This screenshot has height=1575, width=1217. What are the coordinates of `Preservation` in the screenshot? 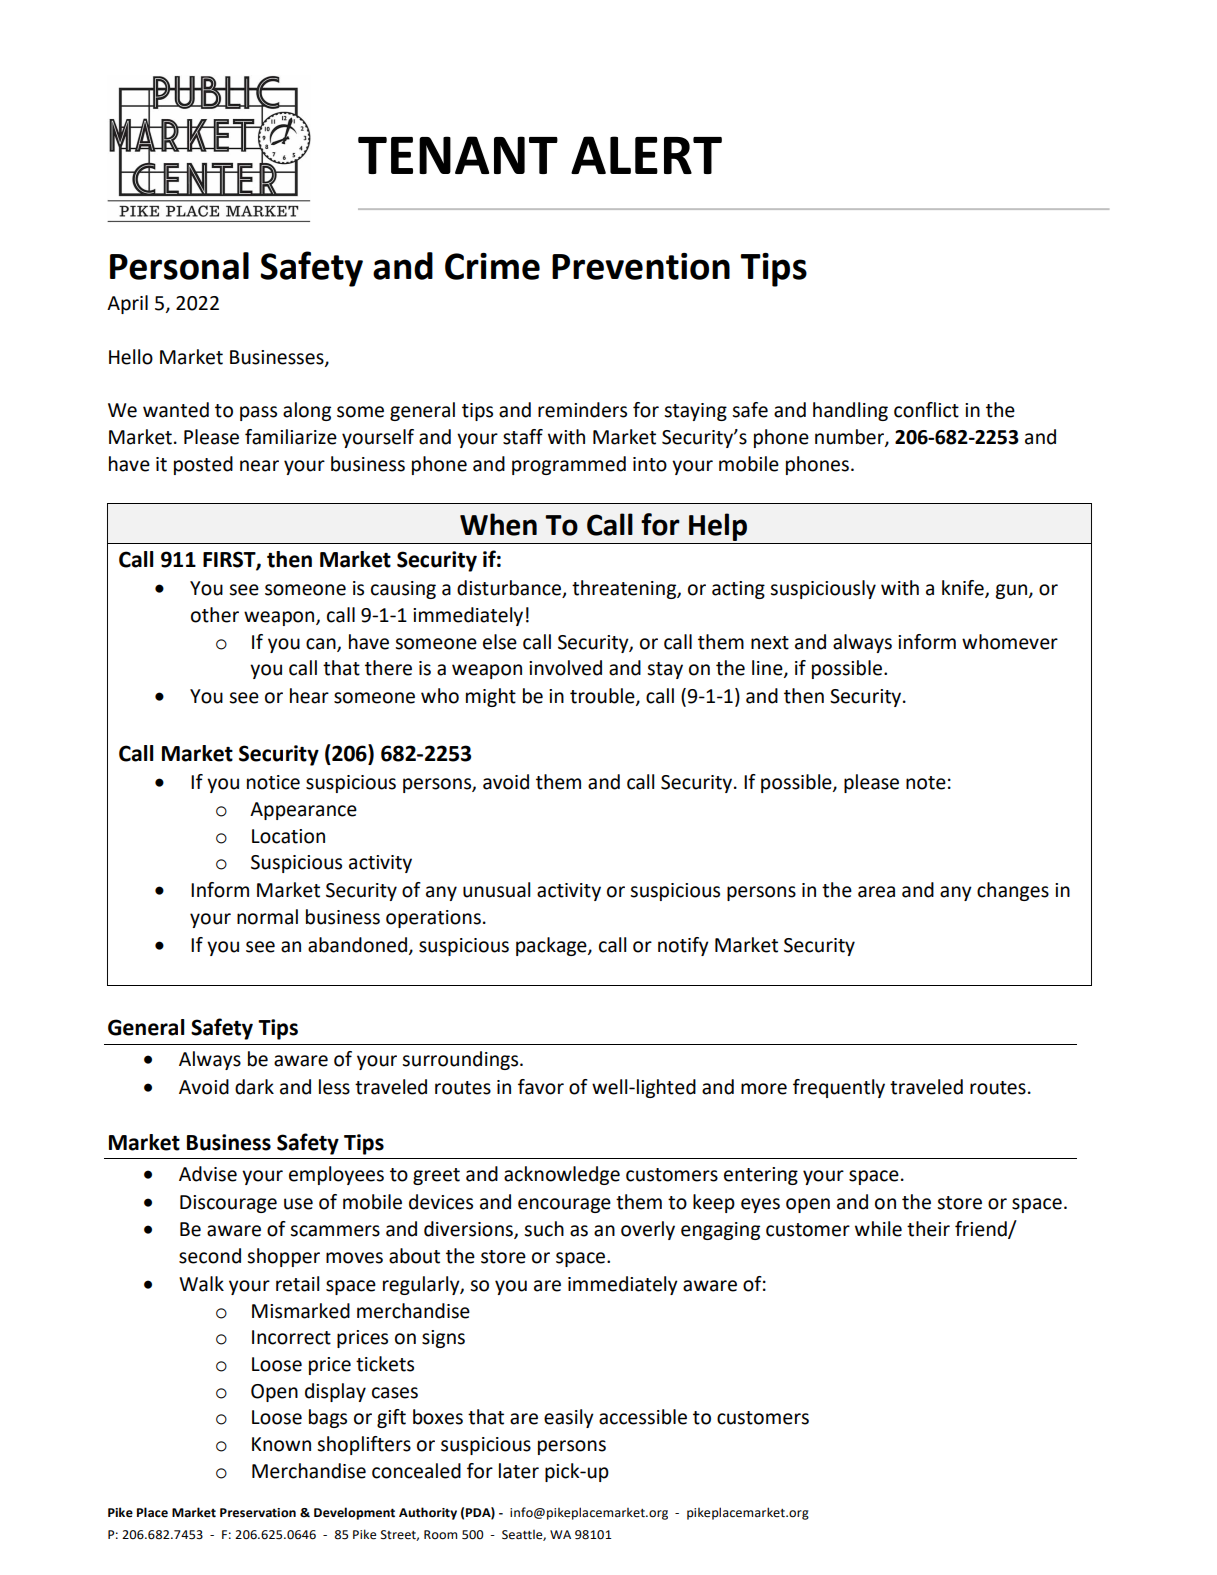 It's located at (258, 1513).
